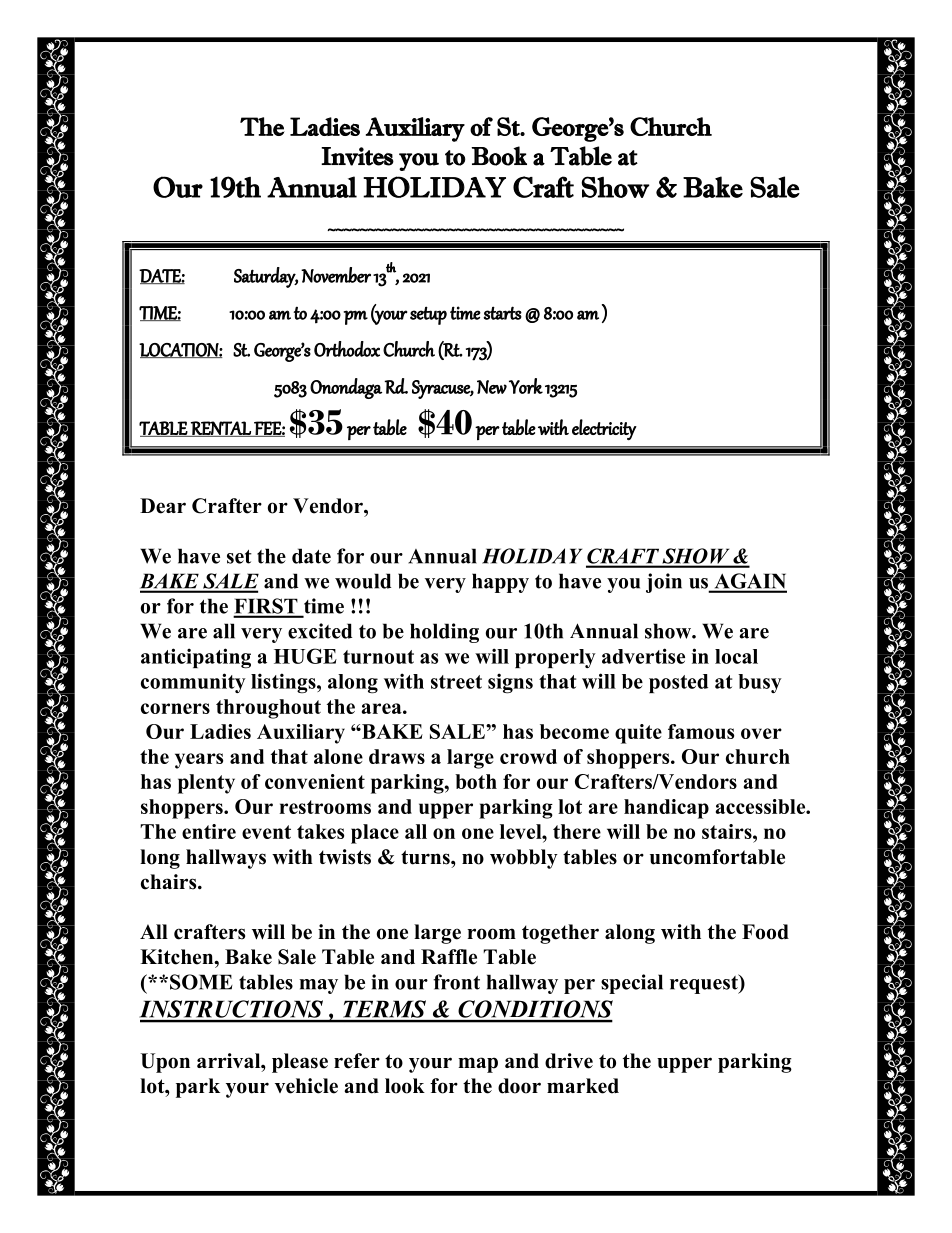 The image size is (952, 1233). What do you see at coordinates (357, 156) in the page?
I see `Invites` at bounding box center [357, 156].
